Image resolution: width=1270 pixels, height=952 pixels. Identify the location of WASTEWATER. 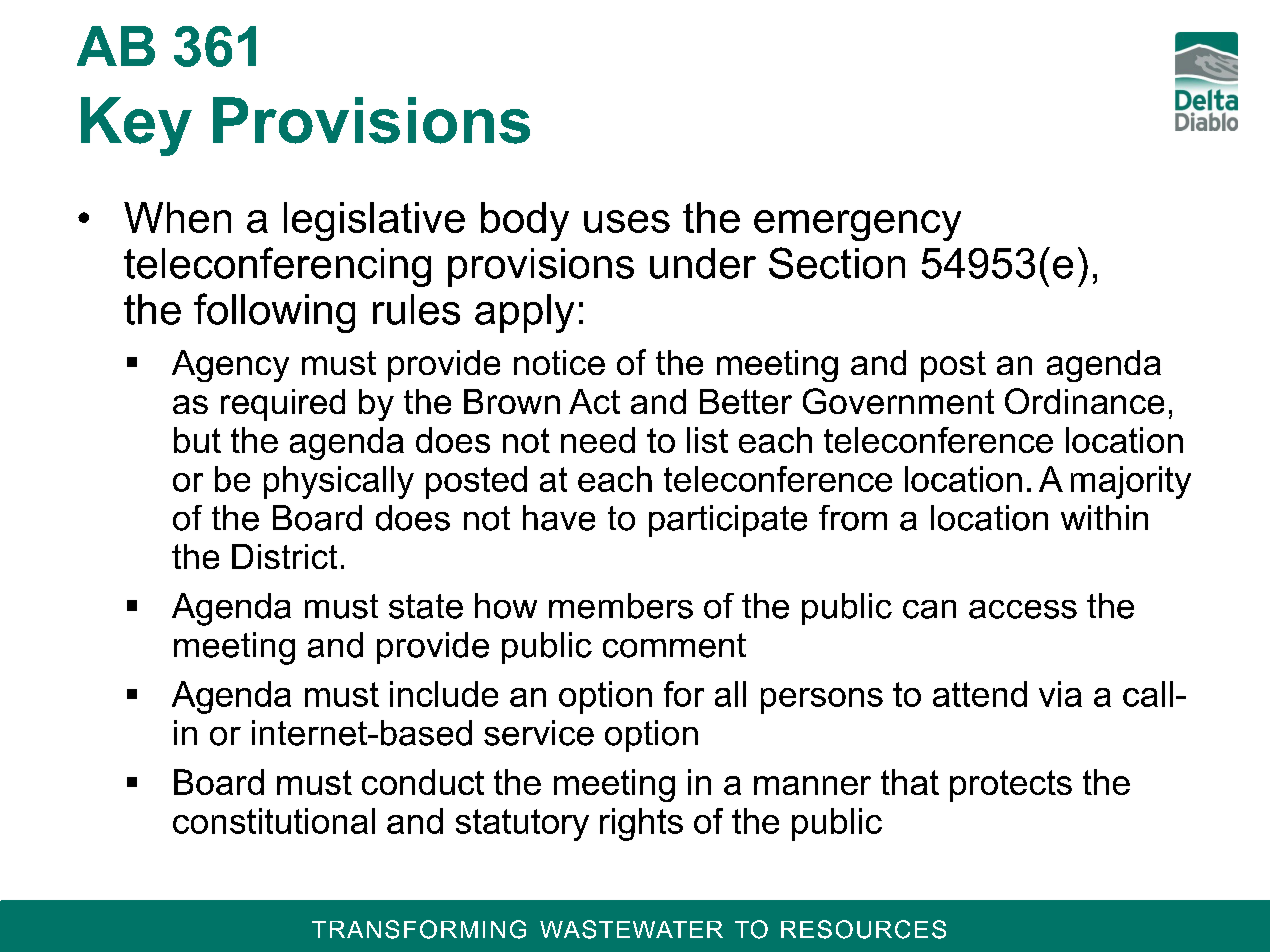
(631, 929).
